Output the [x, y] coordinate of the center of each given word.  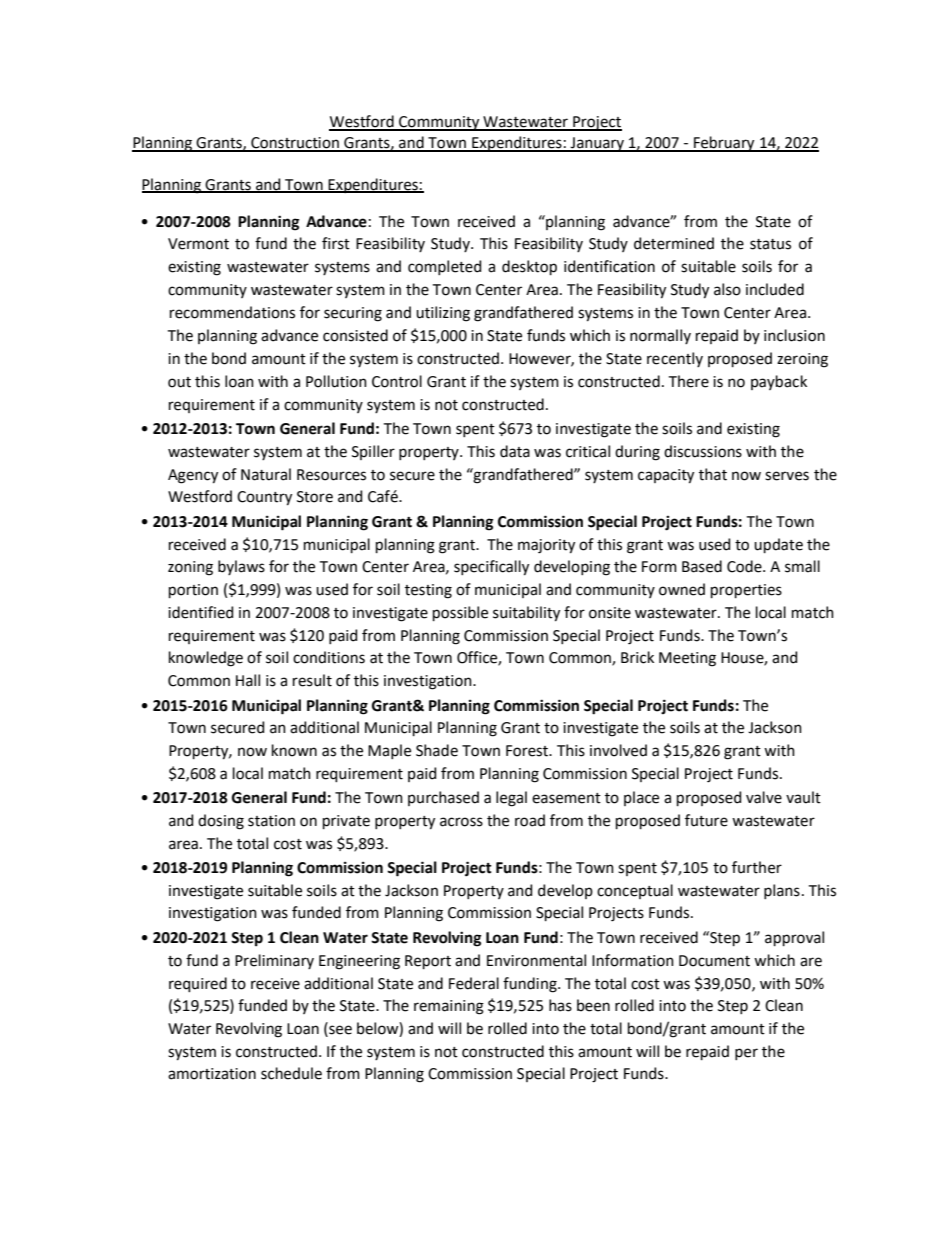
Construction [295, 144]
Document [714, 961]
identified [200, 612]
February [724, 144]
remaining [449, 1007]
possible [460, 613]
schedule [291, 1073]
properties [746, 591]
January [597, 144]
